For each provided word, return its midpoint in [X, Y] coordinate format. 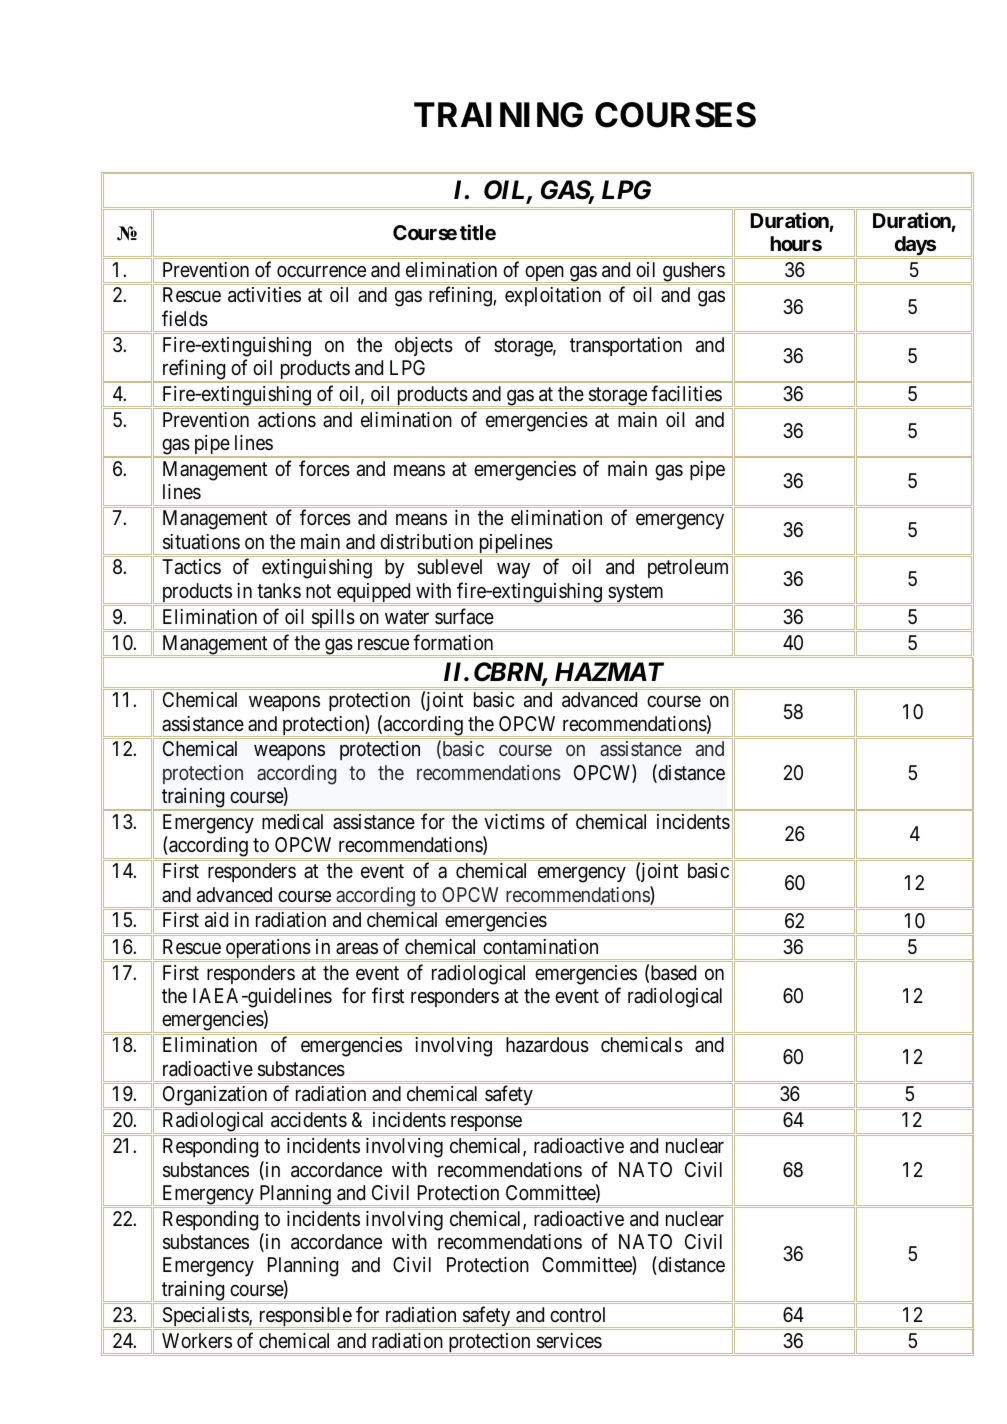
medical [292, 821]
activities [264, 295]
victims [514, 822]
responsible [304, 1317]
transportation [626, 346]
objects [424, 346]
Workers [197, 1340]
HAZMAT [609, 671]
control [577, 1314]
